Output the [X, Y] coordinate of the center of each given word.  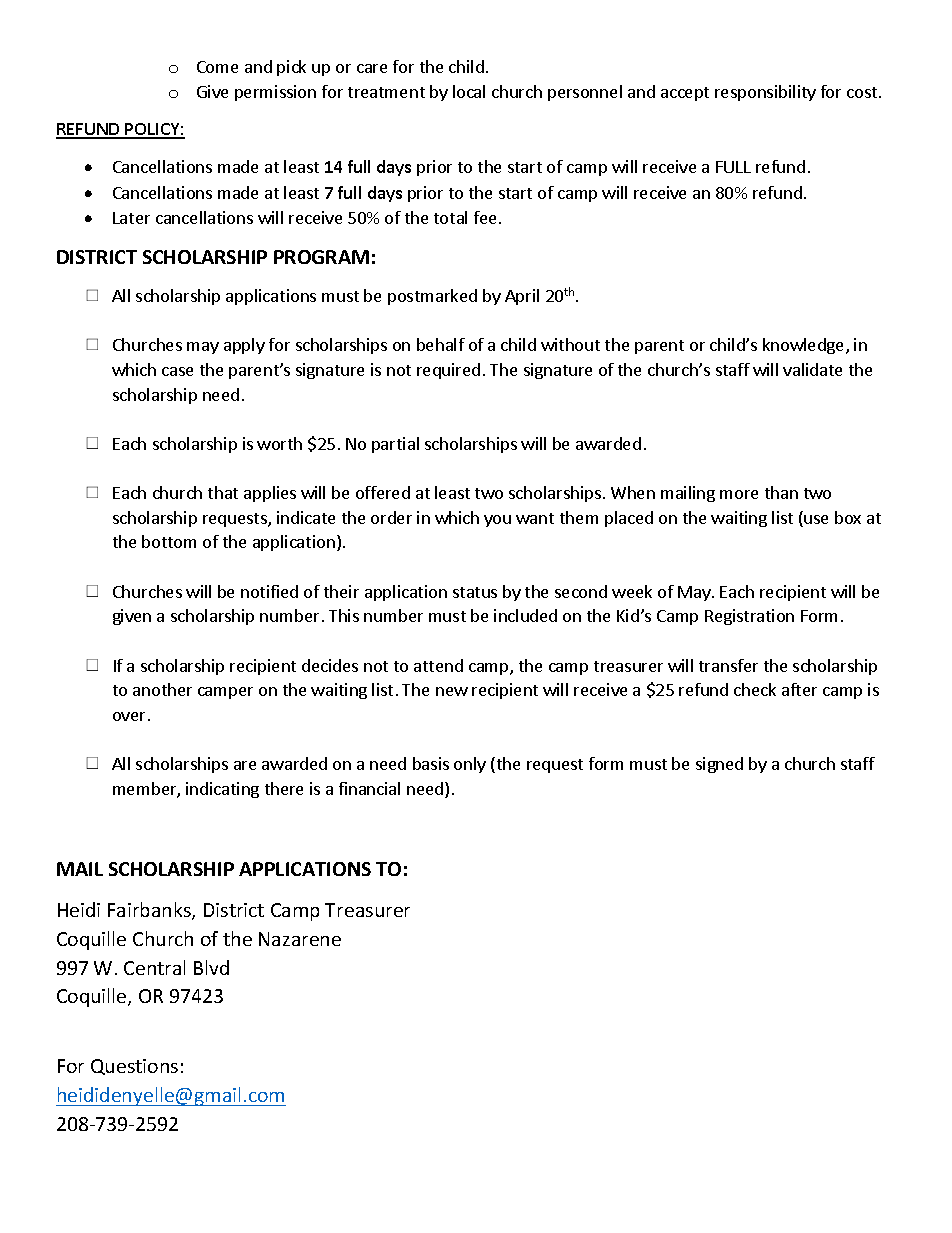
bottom [169, 541]
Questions [134, 1067]
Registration [749, 617]
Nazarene [300, 939]
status [475, 592]
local [469, 91]
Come [217, 67]
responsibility [765, 93]
